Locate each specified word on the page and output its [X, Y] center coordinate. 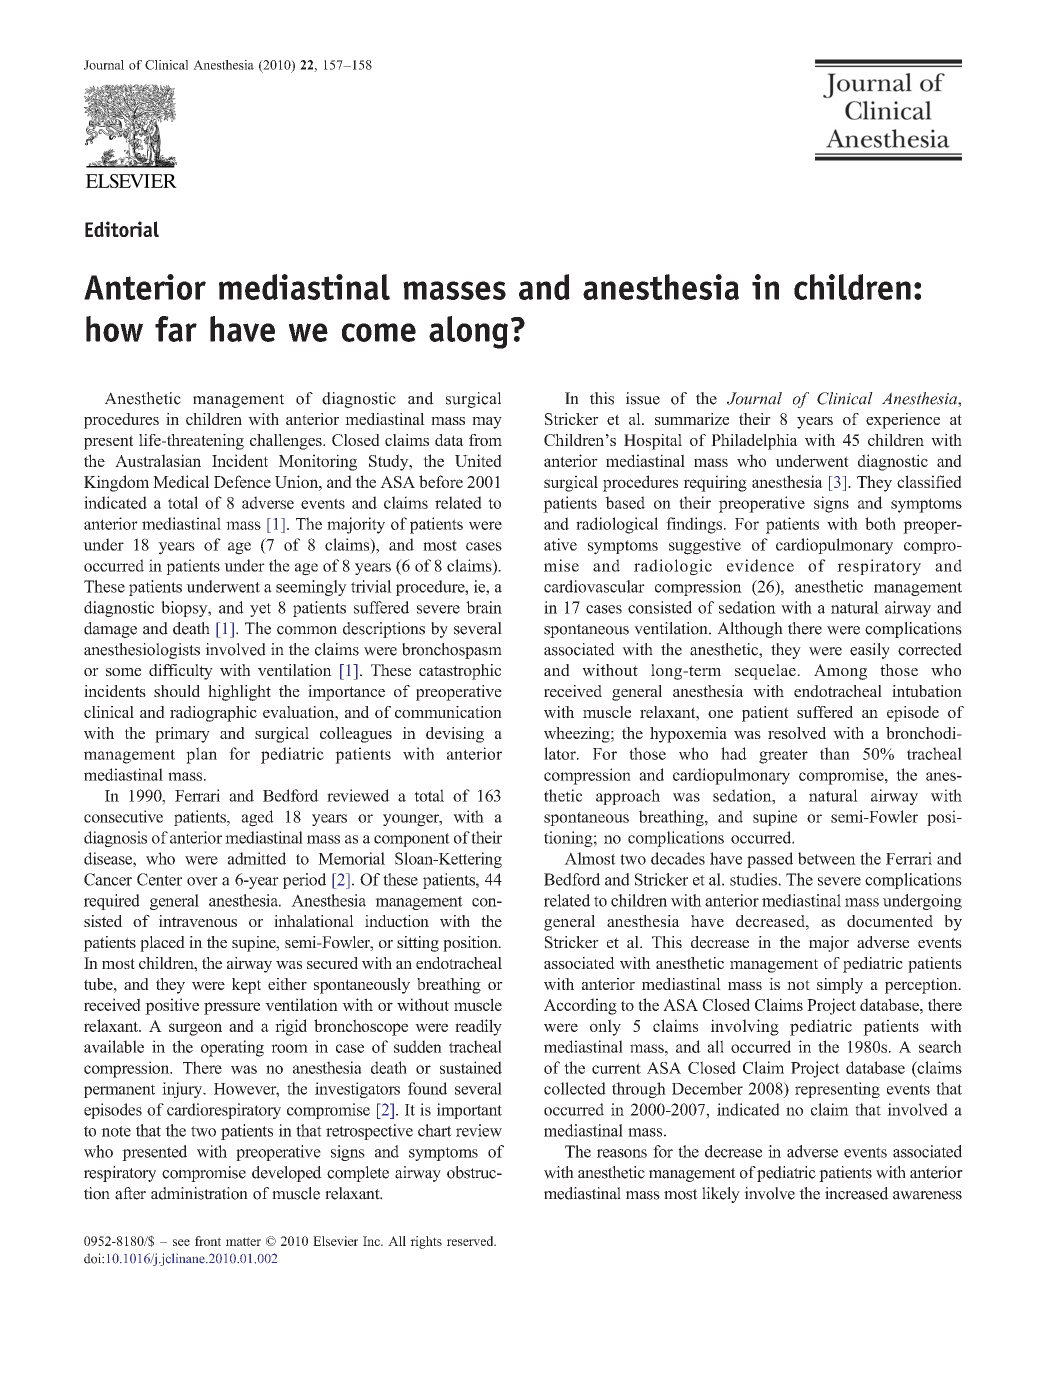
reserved [471, 1241]
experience [903, 421]
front [208, 1241]
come [379, 332]
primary [182, 735]
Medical [181, 481]
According [580, 1006]
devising [455, 735]
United [478, 460]
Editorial [122, 229]
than [835, 753]
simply [840, 986]
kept [246, 986]
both [880, 523]
